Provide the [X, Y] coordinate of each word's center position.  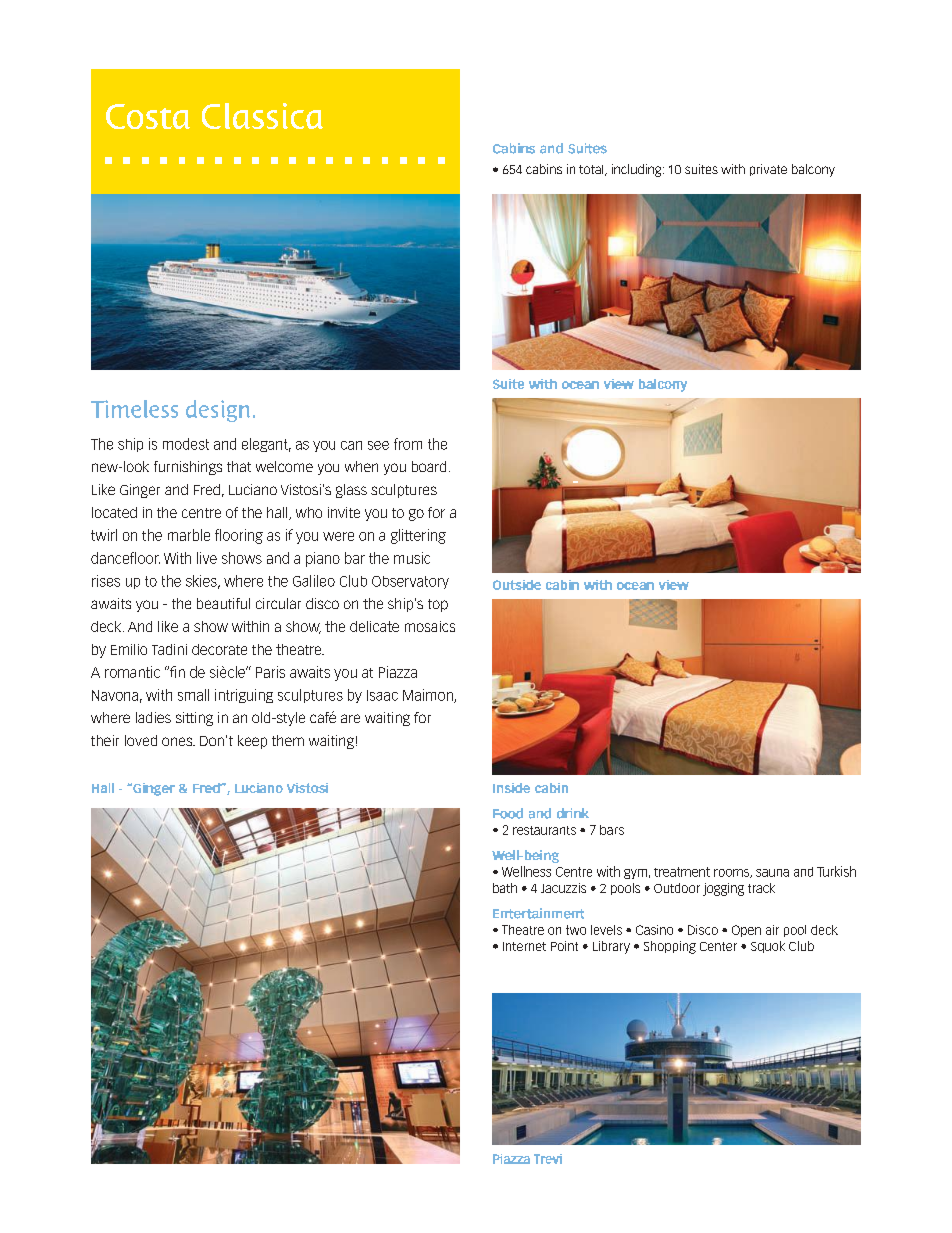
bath [505, 888]
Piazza [398, 672]
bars [612, 830]
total [592, 170]
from [408, 444]
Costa [148, 116]
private [768, 170]
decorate [219, 649]
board [429, 466]
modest [186, 444]
